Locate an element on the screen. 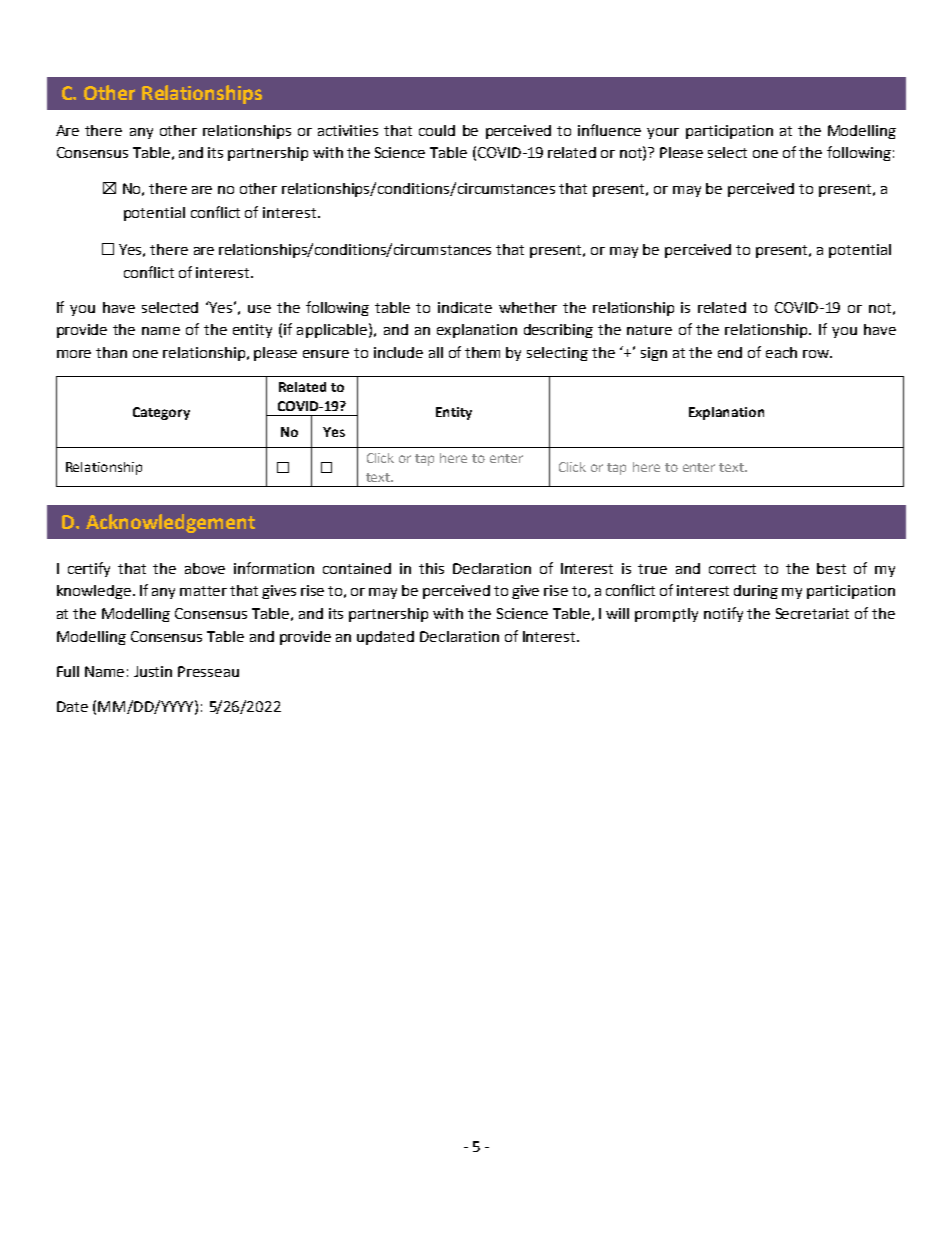 This screenshot has height=1233, width=952. indicate is located at coordinates (465, 307).
